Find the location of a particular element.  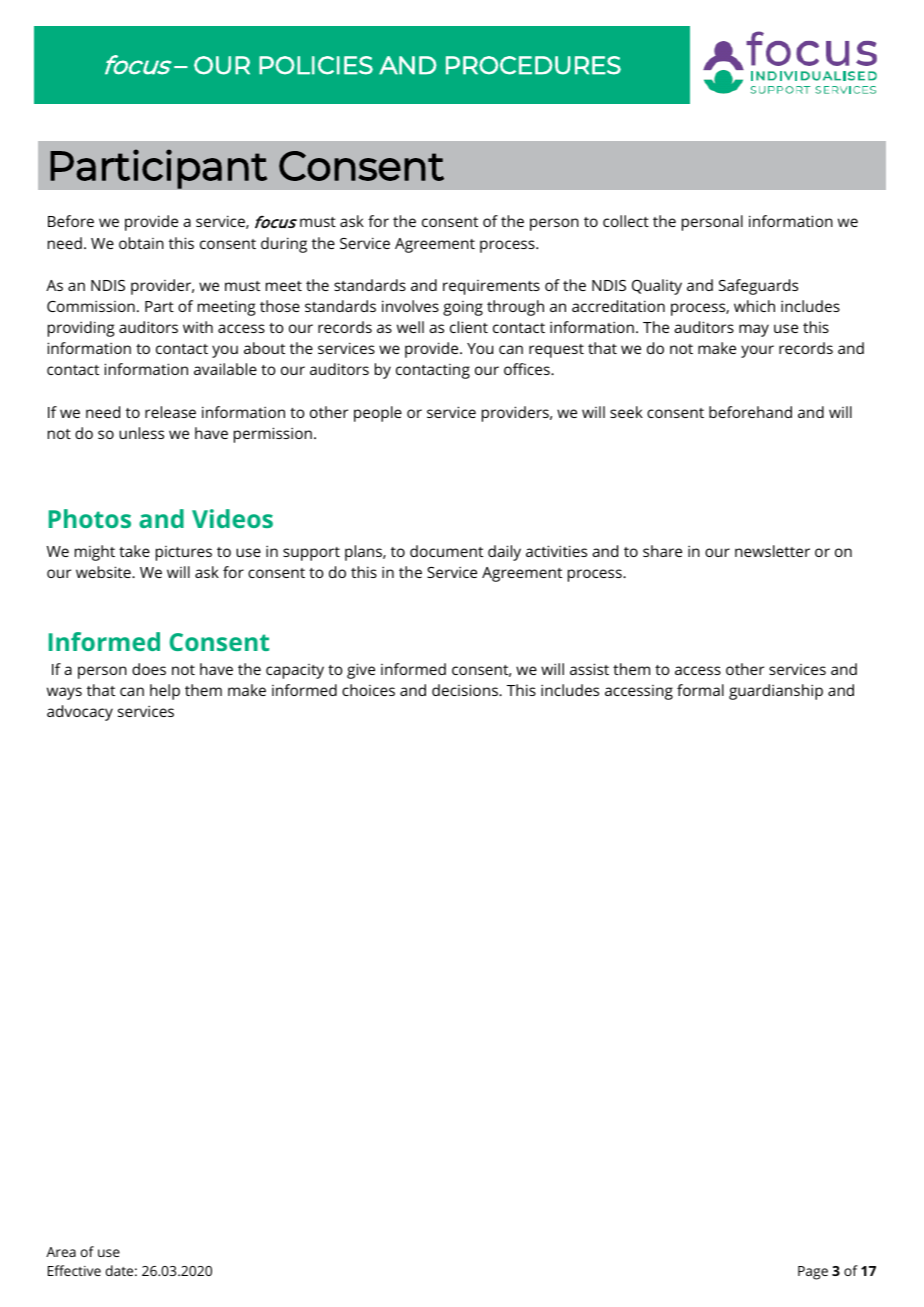

decisions is located at coordinates (466, 690).
